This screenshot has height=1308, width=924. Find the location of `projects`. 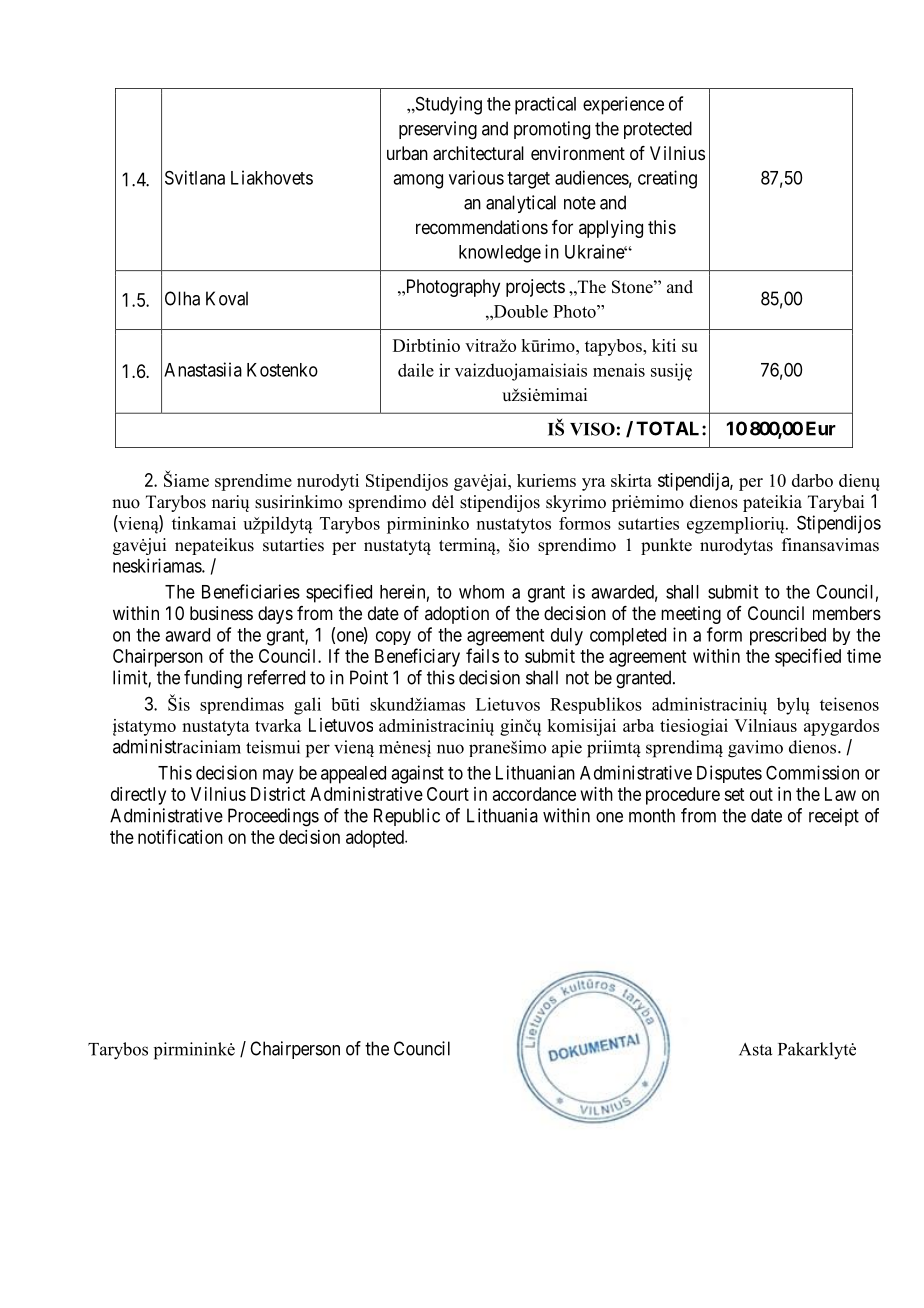

projects is located at coordinates (535, 288).
